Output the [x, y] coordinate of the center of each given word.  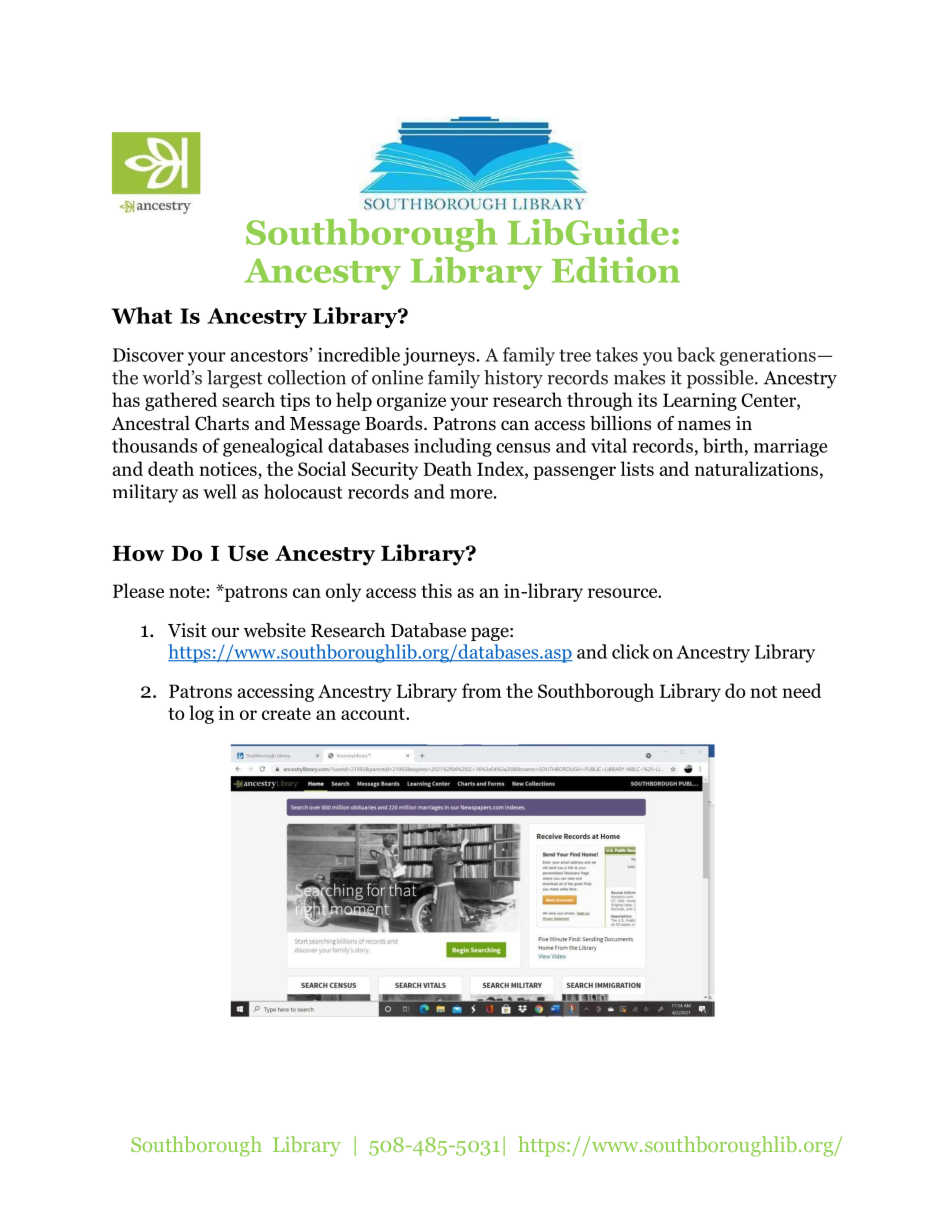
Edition [616, 270]
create [286, 714]
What [141, 315]
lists [637, 468]
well [220, 491]
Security [385, 471]
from [482, 690]
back [696, 354]
